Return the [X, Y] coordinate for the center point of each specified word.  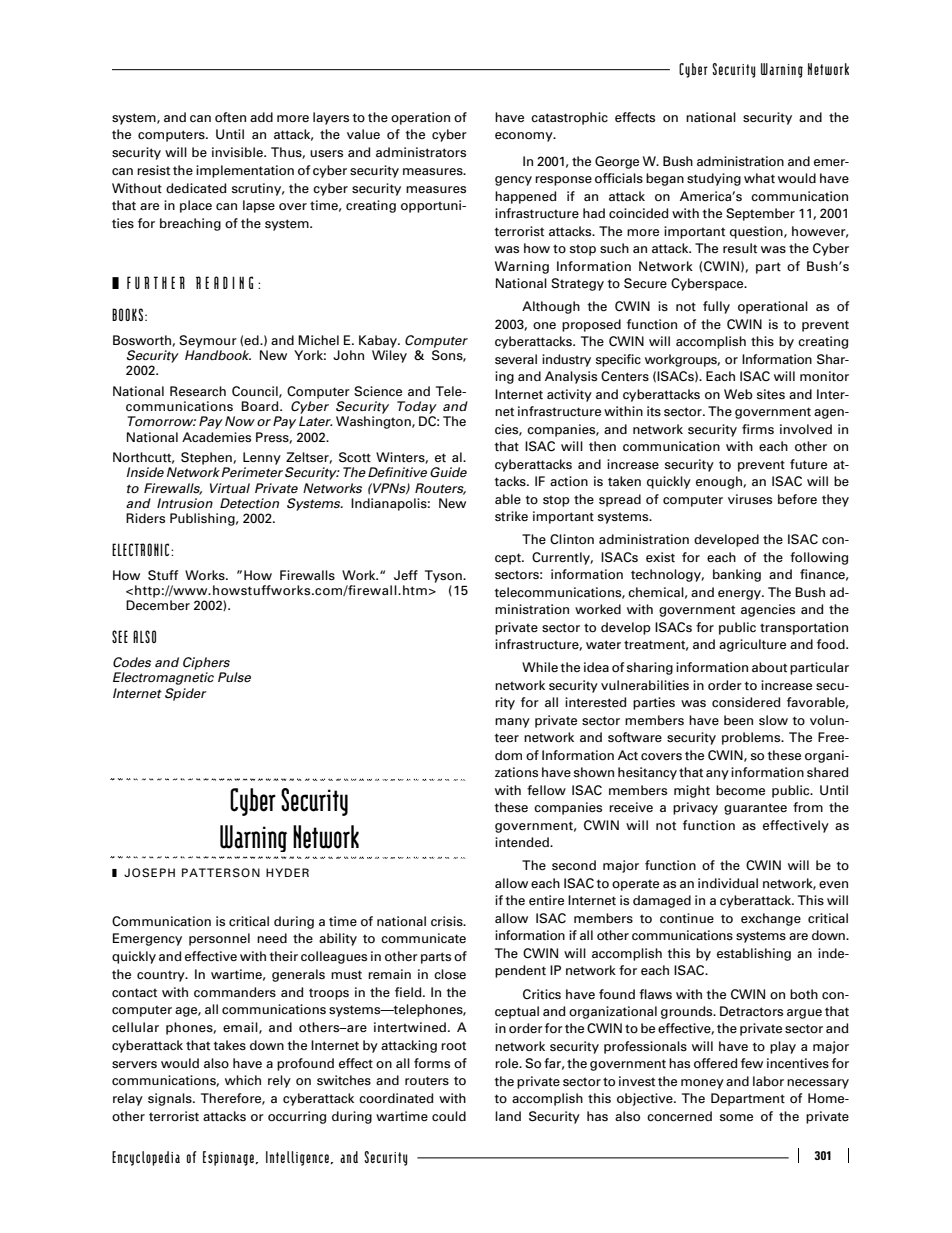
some [736, 1118]
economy [525, 137]
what [759, 178]
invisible [238, 152]
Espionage [229, 1158]
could [449, 1116]
